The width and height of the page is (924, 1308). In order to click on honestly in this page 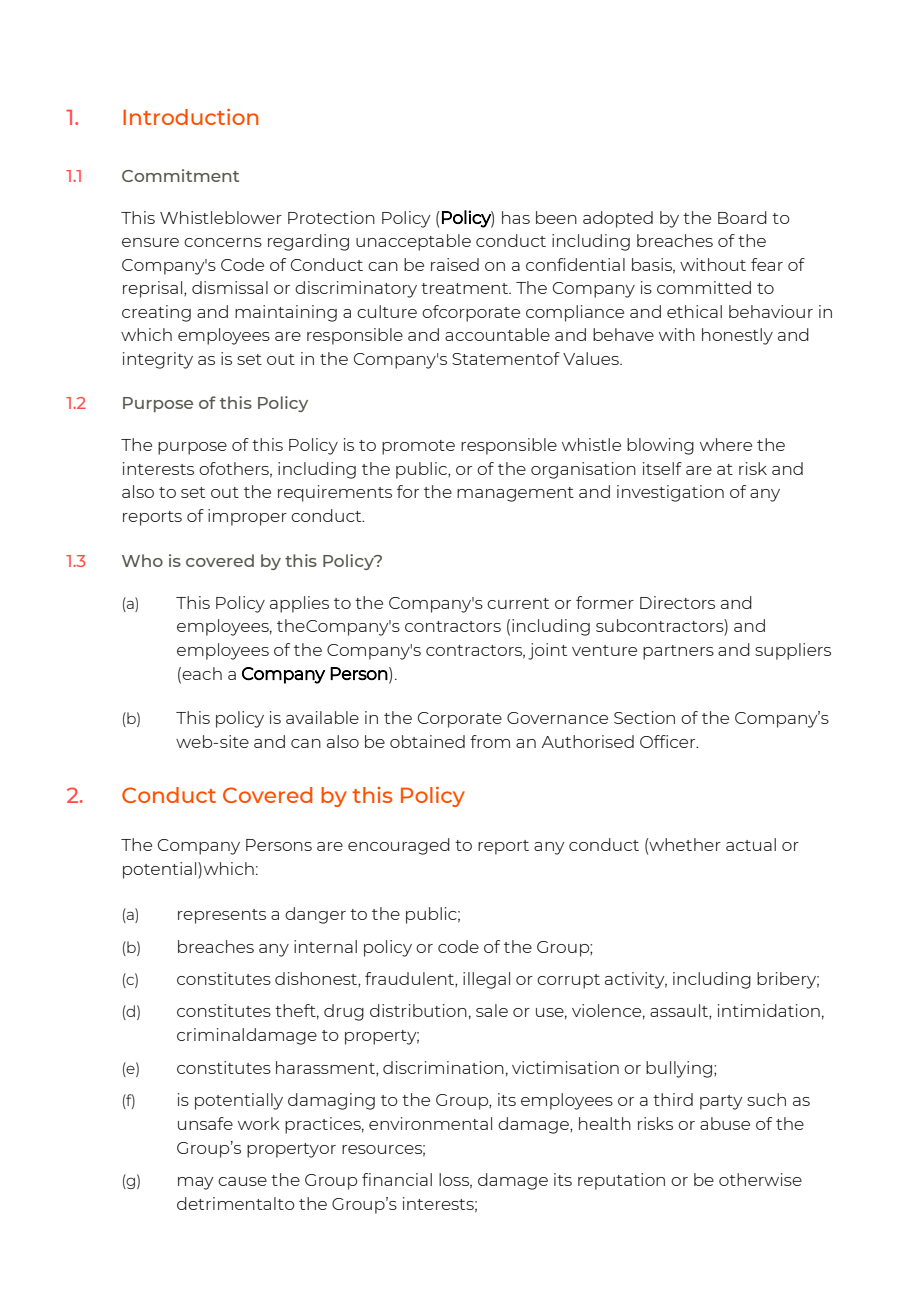, I will do `click(737, 336)`.
